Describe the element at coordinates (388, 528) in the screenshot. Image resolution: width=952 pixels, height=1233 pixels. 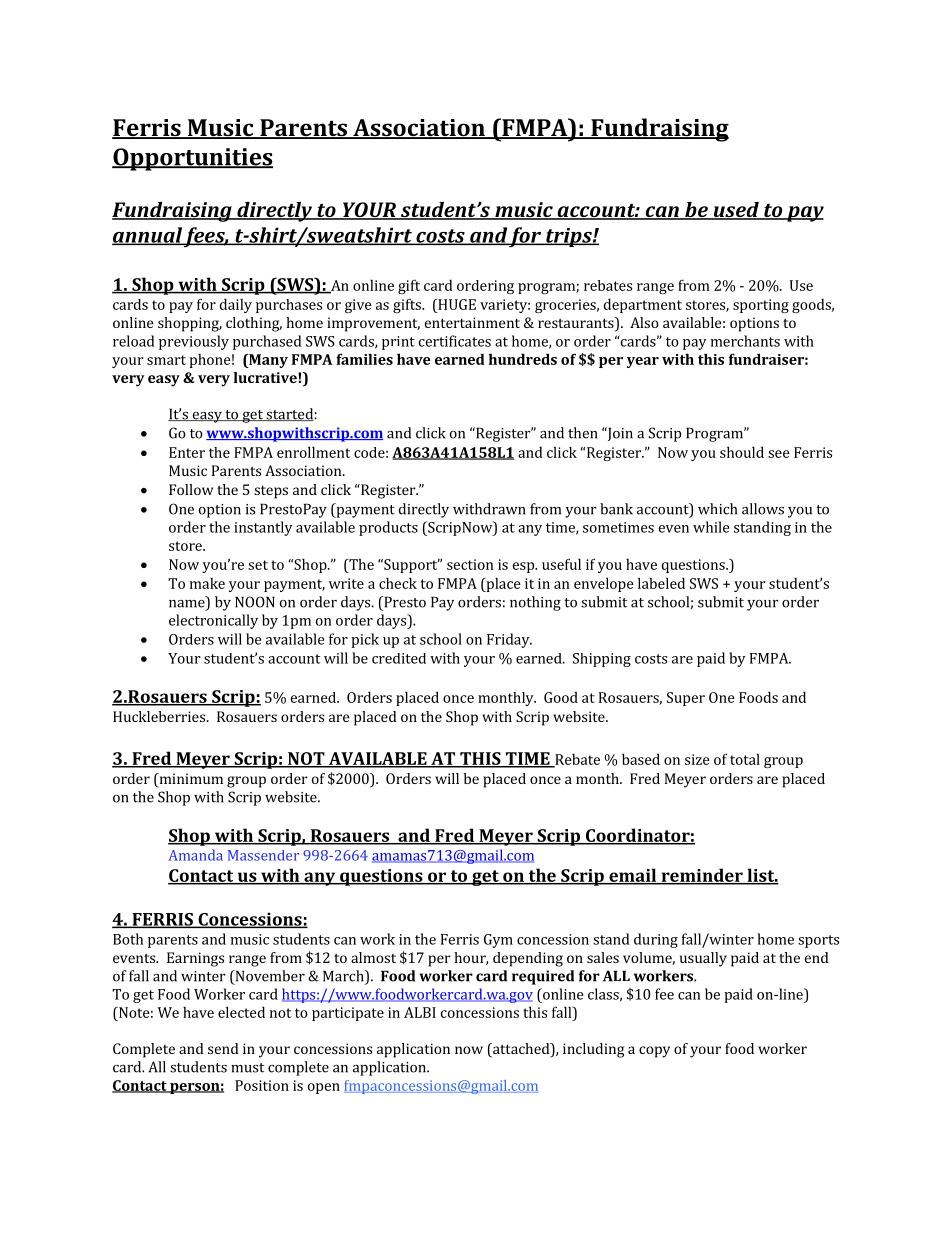
I see `products` at that location.
